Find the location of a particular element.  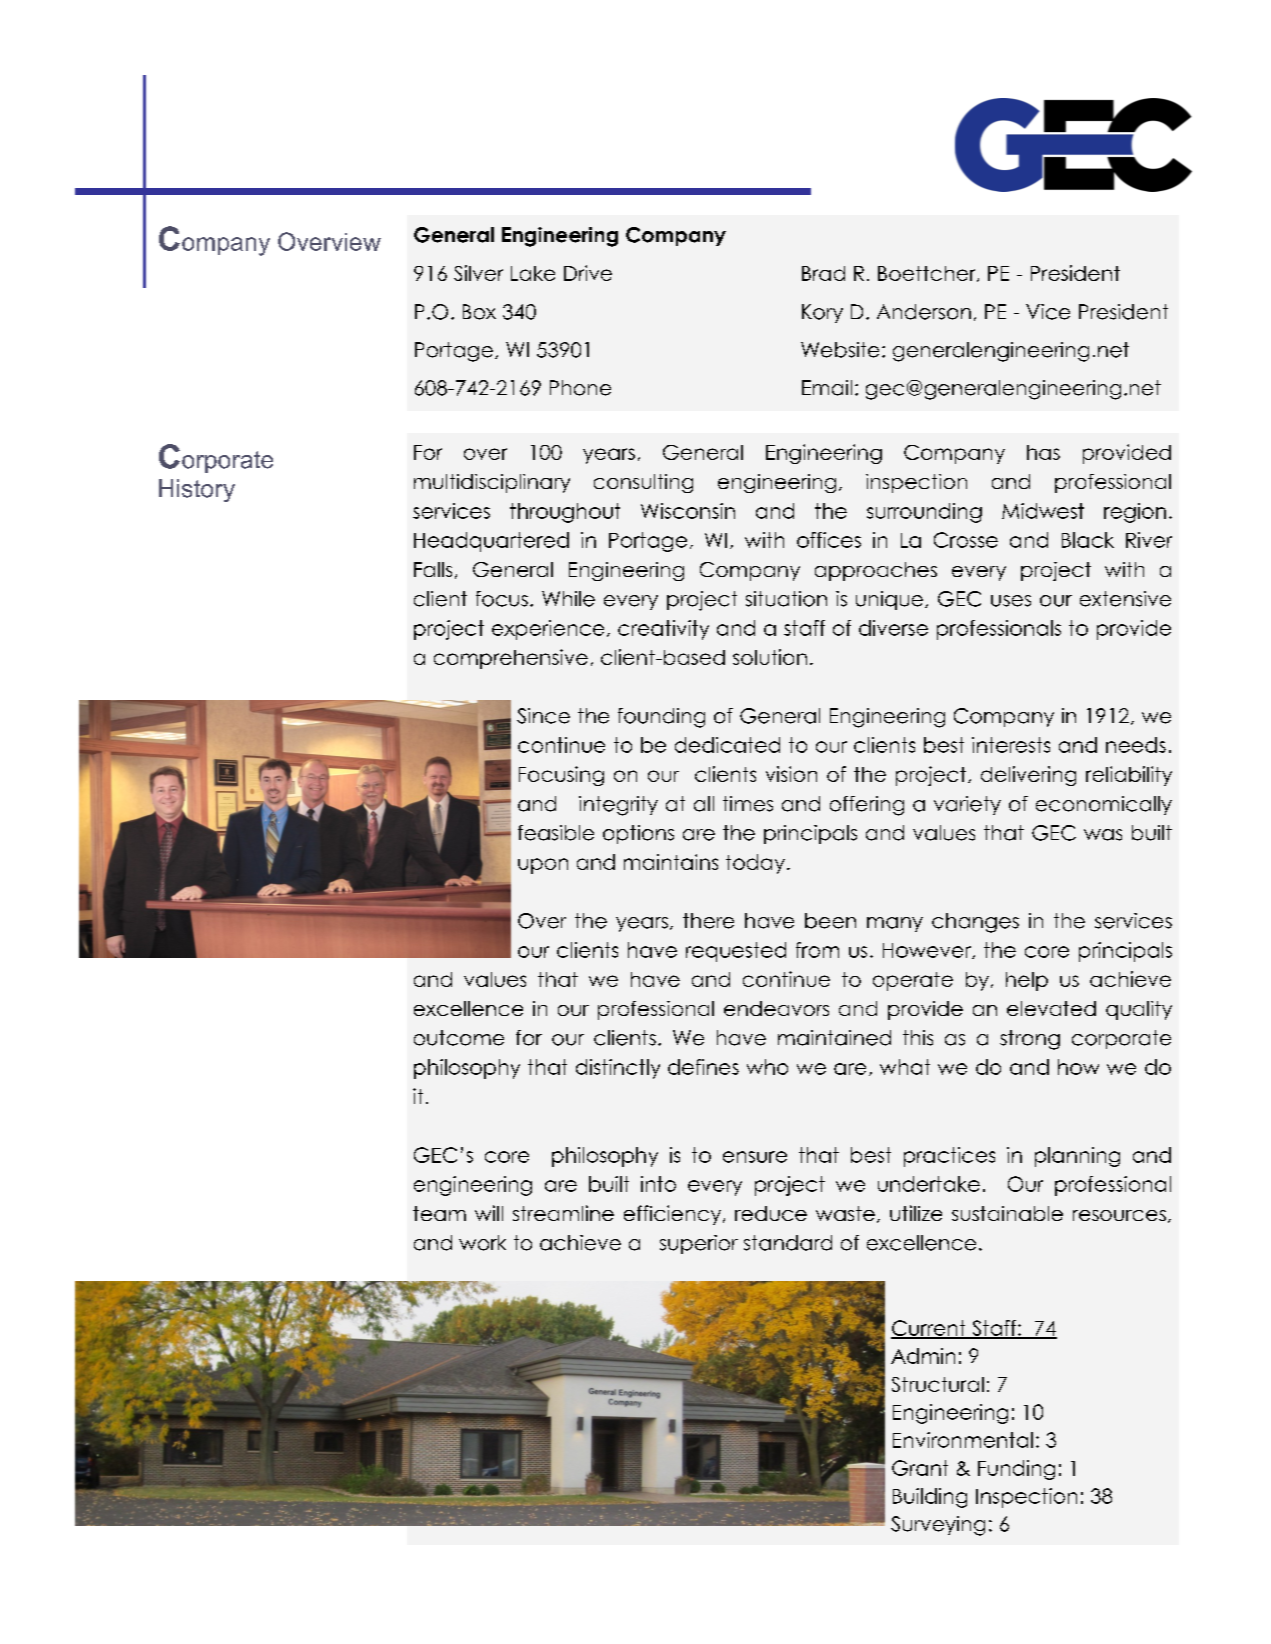

sustainable is located at coordinates (1007, 1213).
